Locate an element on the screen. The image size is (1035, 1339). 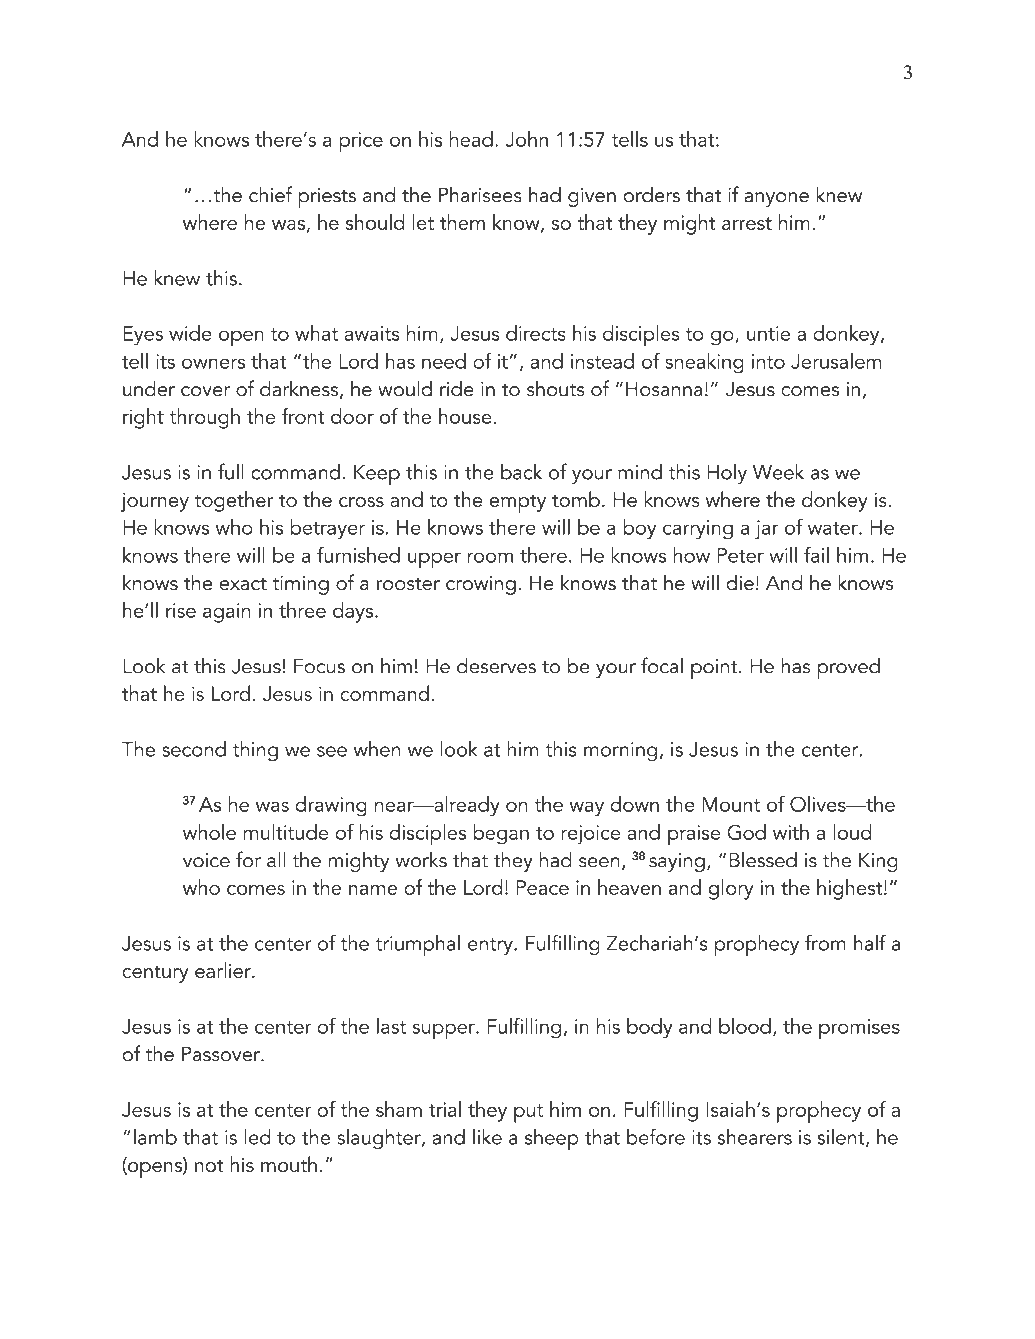
led is located at coordinates (258, 1137).
